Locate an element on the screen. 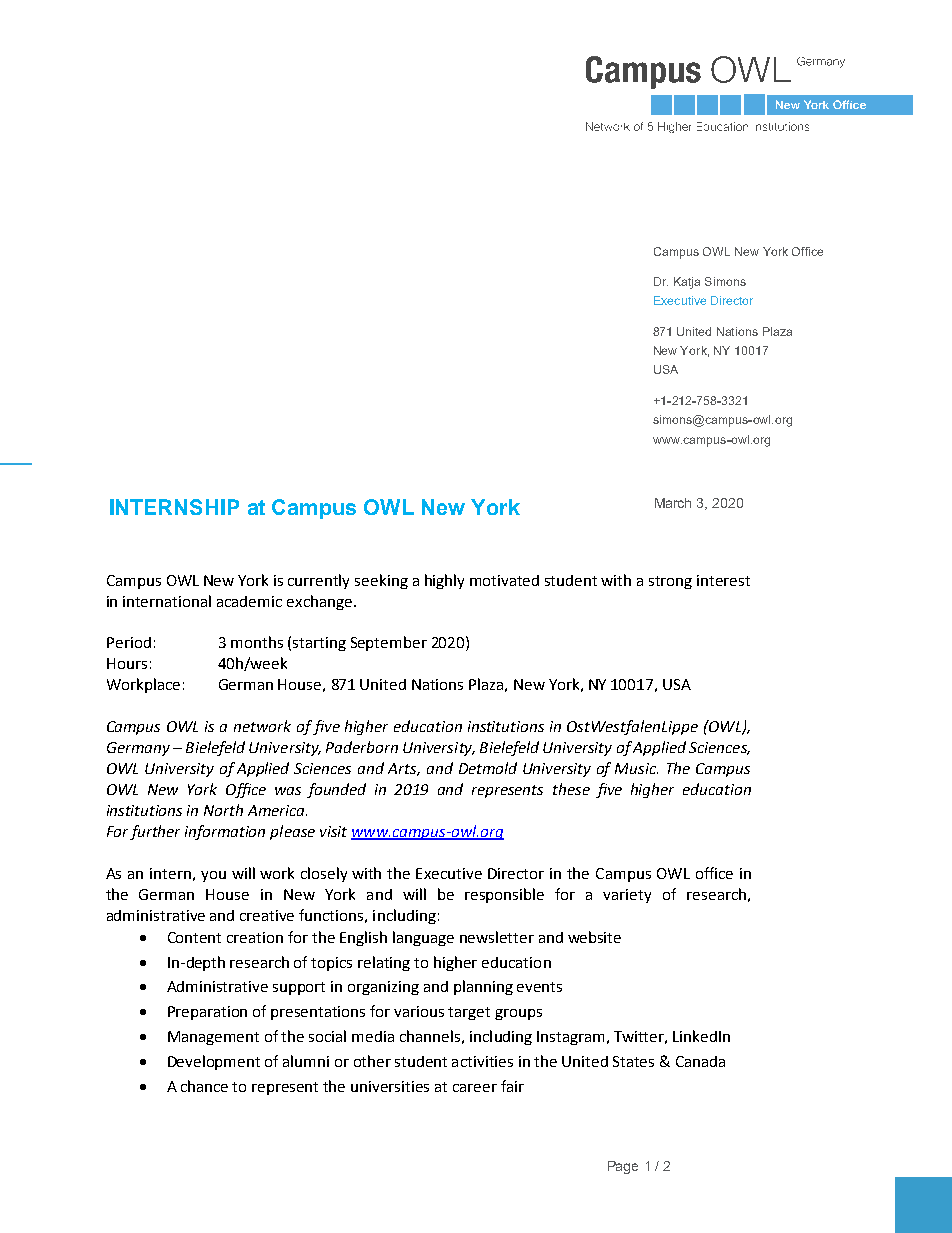 The height and width of the screenshot is (1233, 952). currently is located at coordinates (318, 581).
